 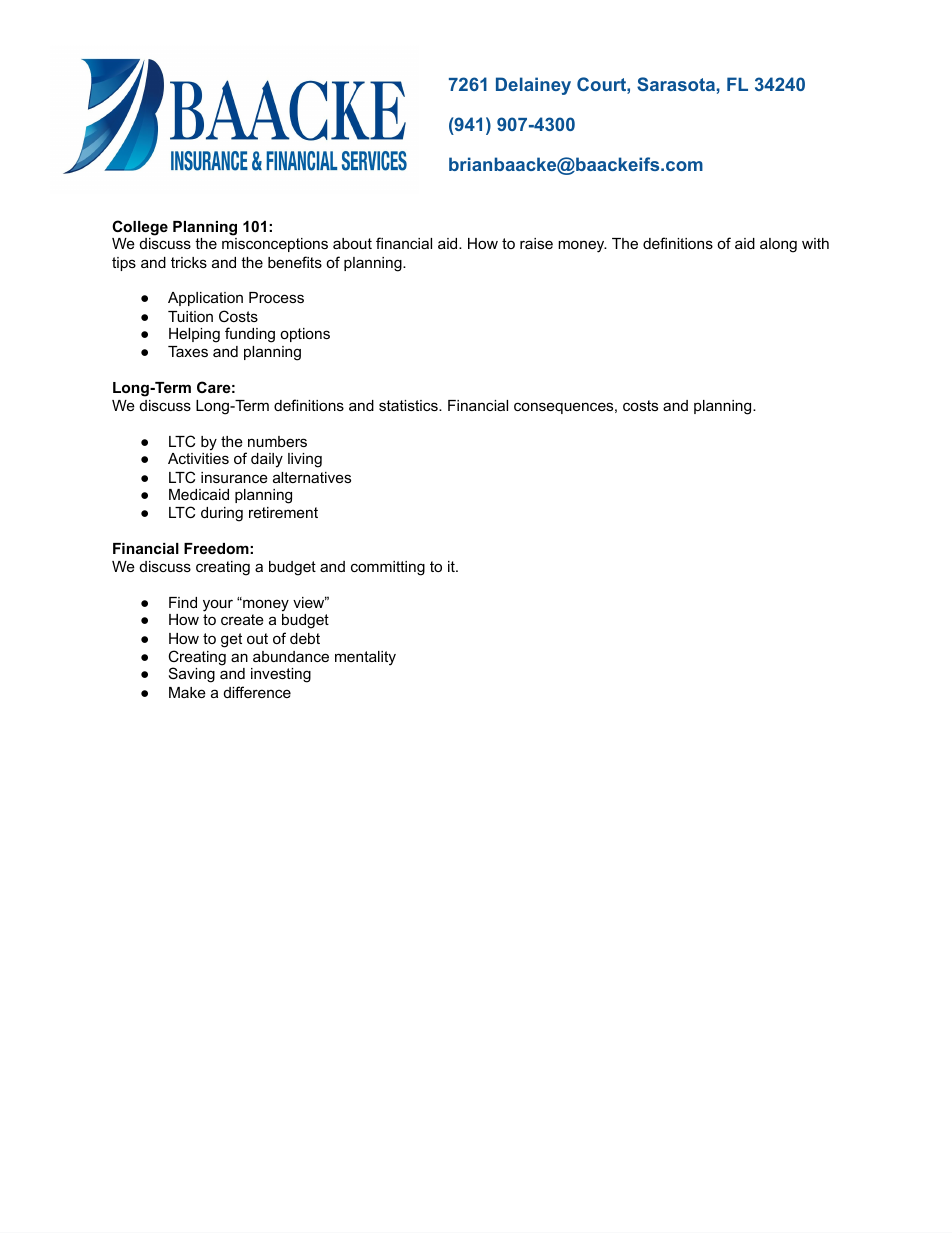 I want to click on Activities, so click(x=198, y=458).
